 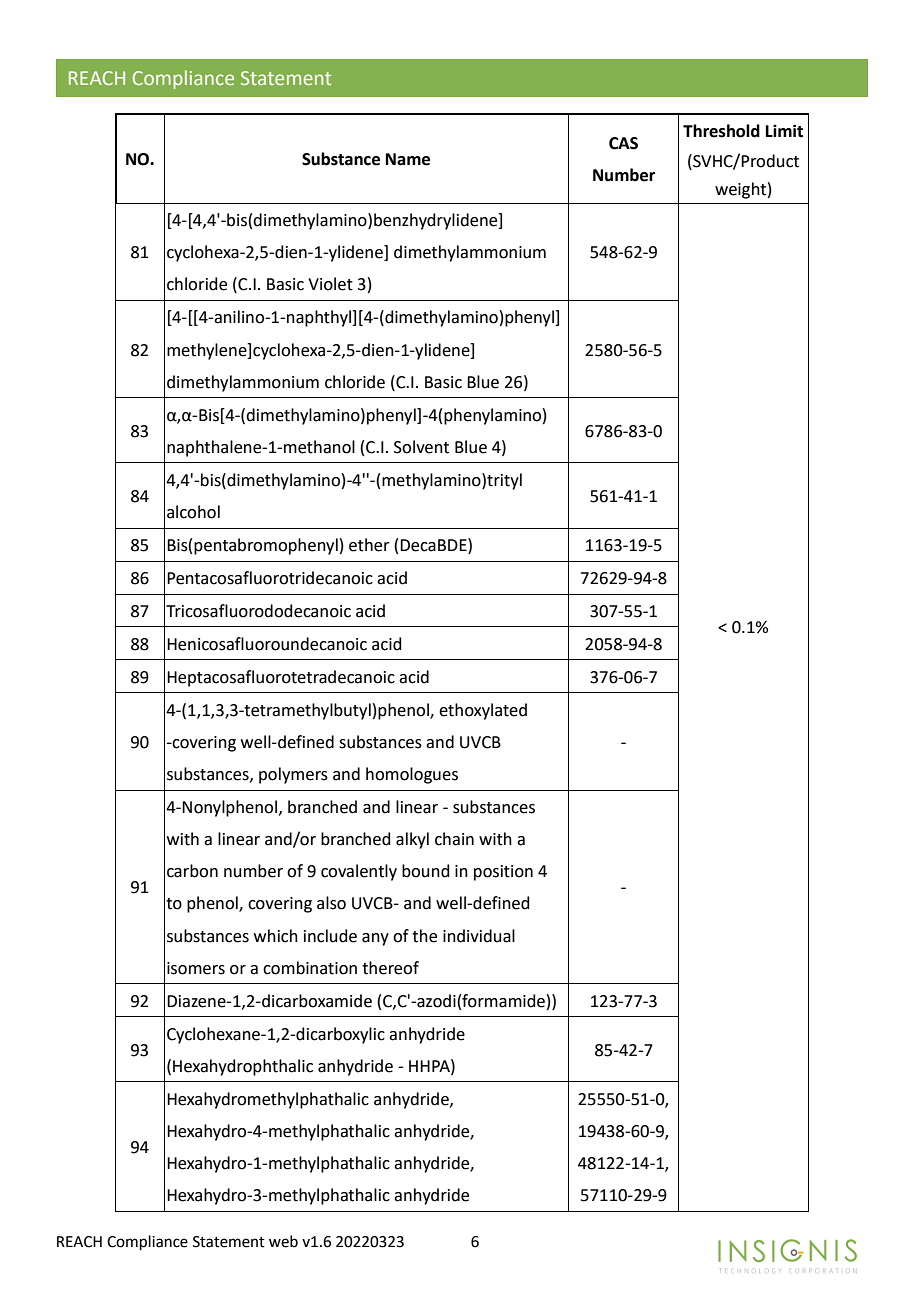 What do you see at coordinates (330, 284) in the screenshot?
I see `Violet` at bounding box center [330, 284].
